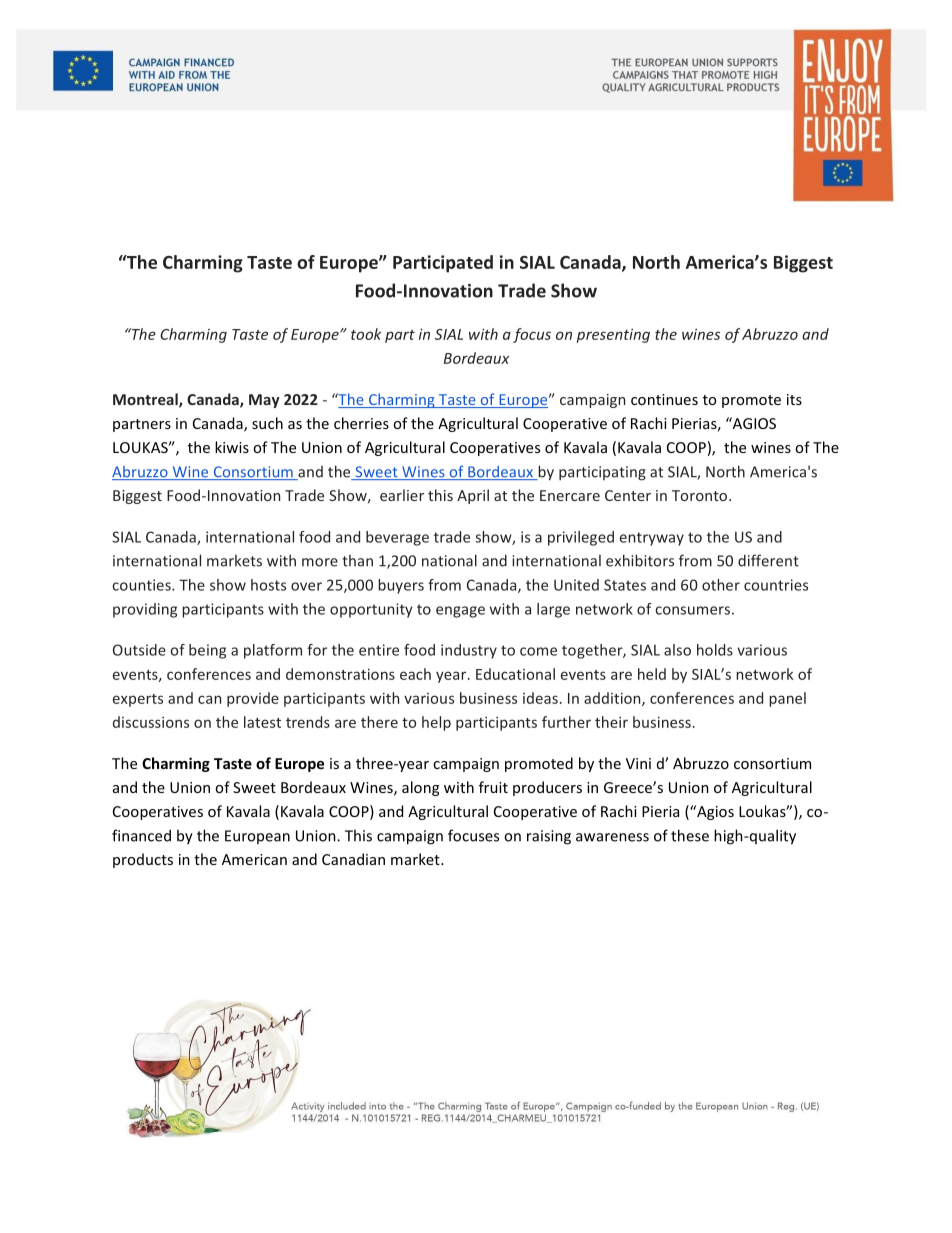 Image resolution: width=952 pixels, height=1233 pixels. Describe the element at coordinates (549, 837) in the screenshot. I see `raising` at that location.
